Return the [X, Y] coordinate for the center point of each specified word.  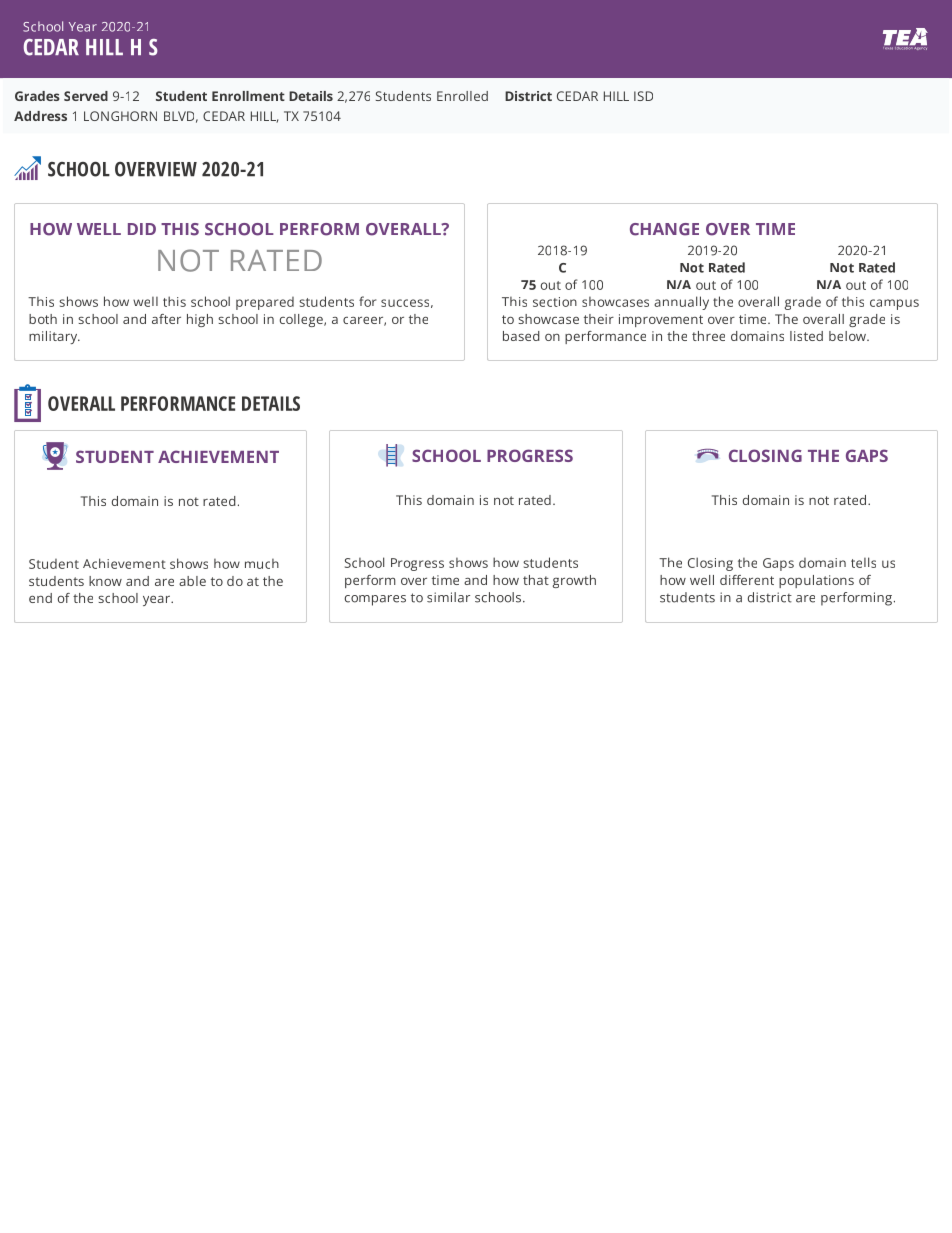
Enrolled [462, 96]
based [521, 336]
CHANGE [664, 229]
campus [894, 304]
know [105, 581]
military [54, 337]
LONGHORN [120, 116]
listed [806, 336]
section [555, 302]
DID [142, 229]
